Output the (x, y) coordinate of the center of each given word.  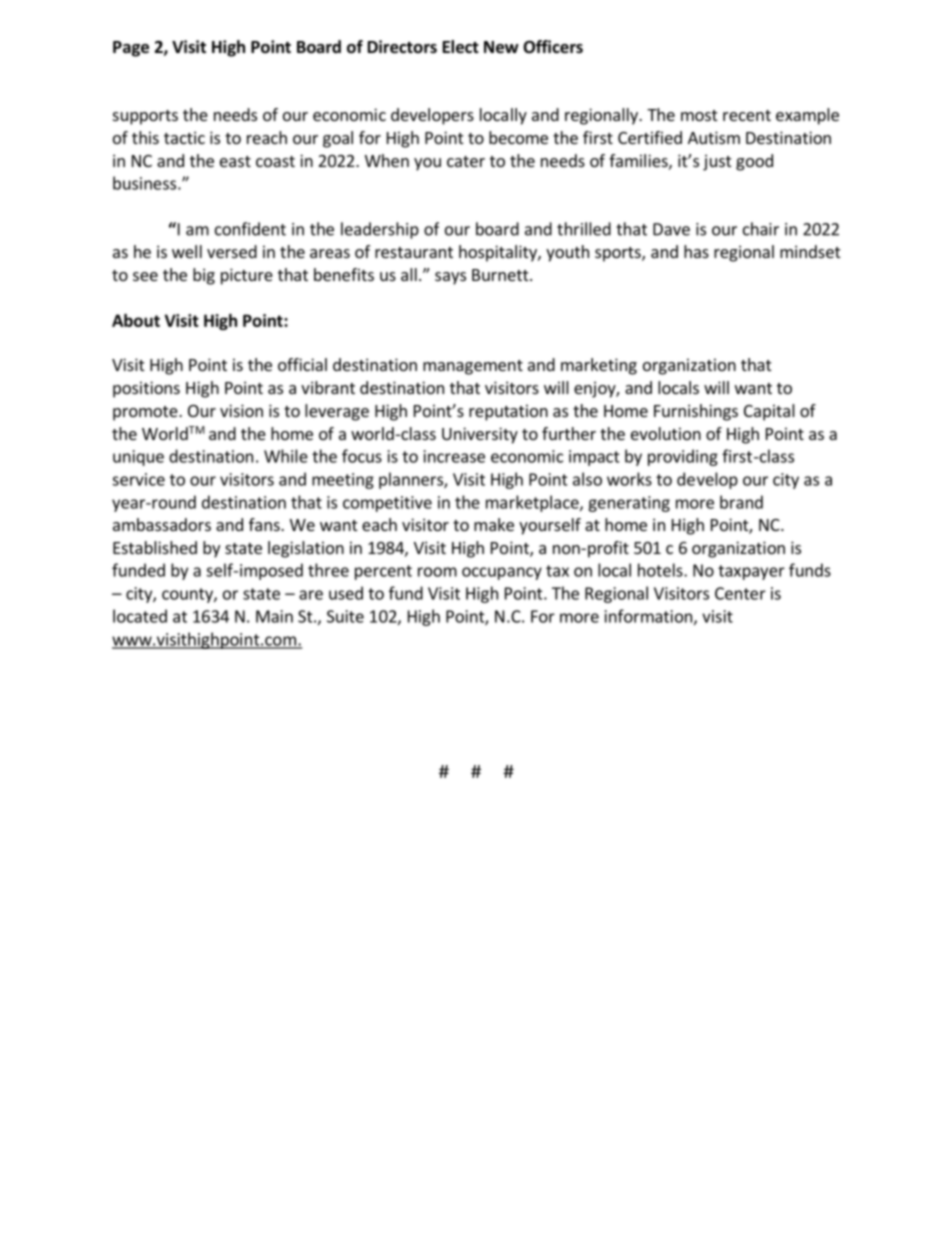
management (473, 367)
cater (466, 161)
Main (274, 616)
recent (747, 115)
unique (138, 458)
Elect (461, 47)
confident (250, 229)
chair (761, 229)
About (136, 320)
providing (683, 457)
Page (131, 49)
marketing (599, 366)
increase (454, 456)
